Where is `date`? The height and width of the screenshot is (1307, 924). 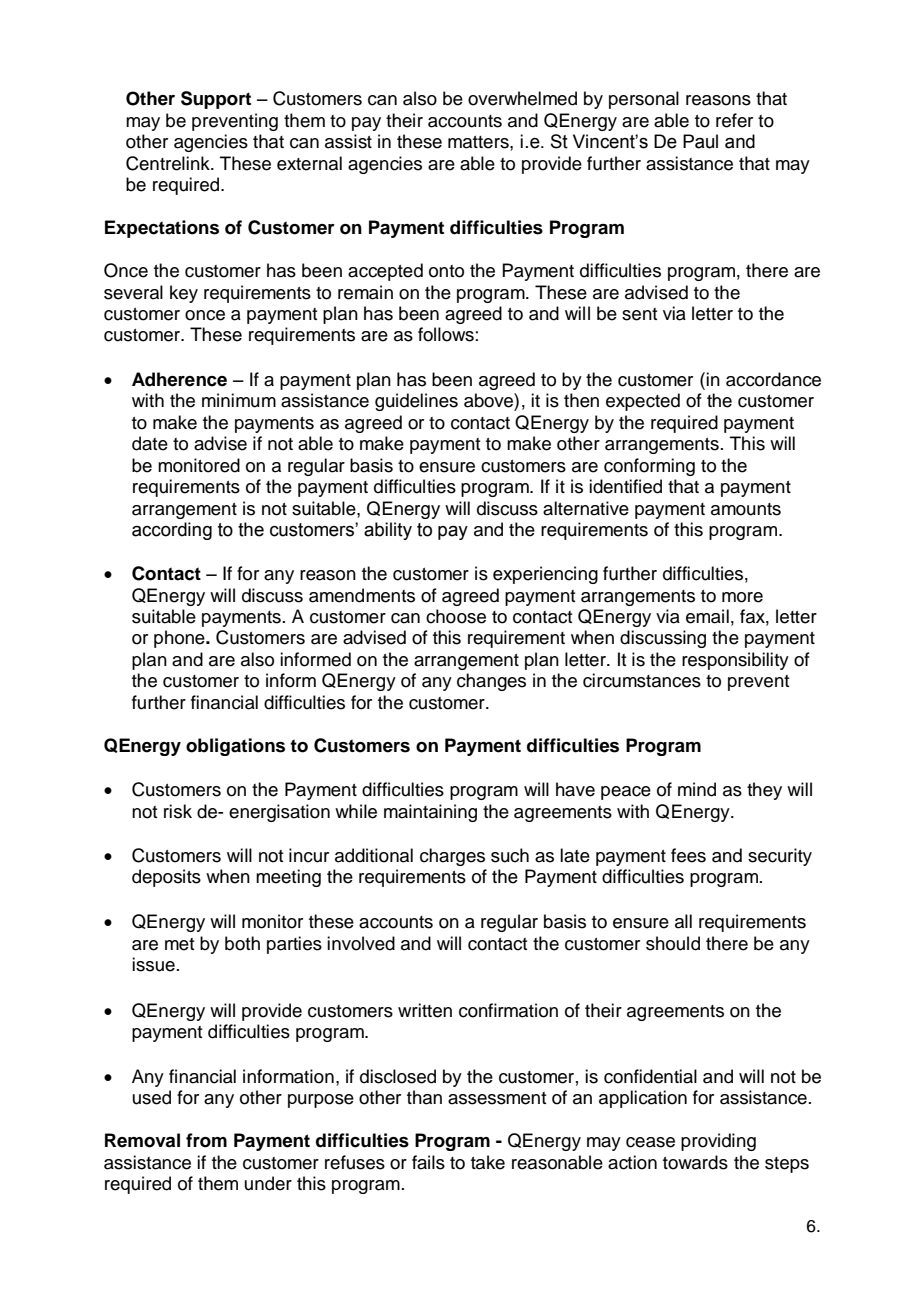
date is located at coordinates (150, 443).
